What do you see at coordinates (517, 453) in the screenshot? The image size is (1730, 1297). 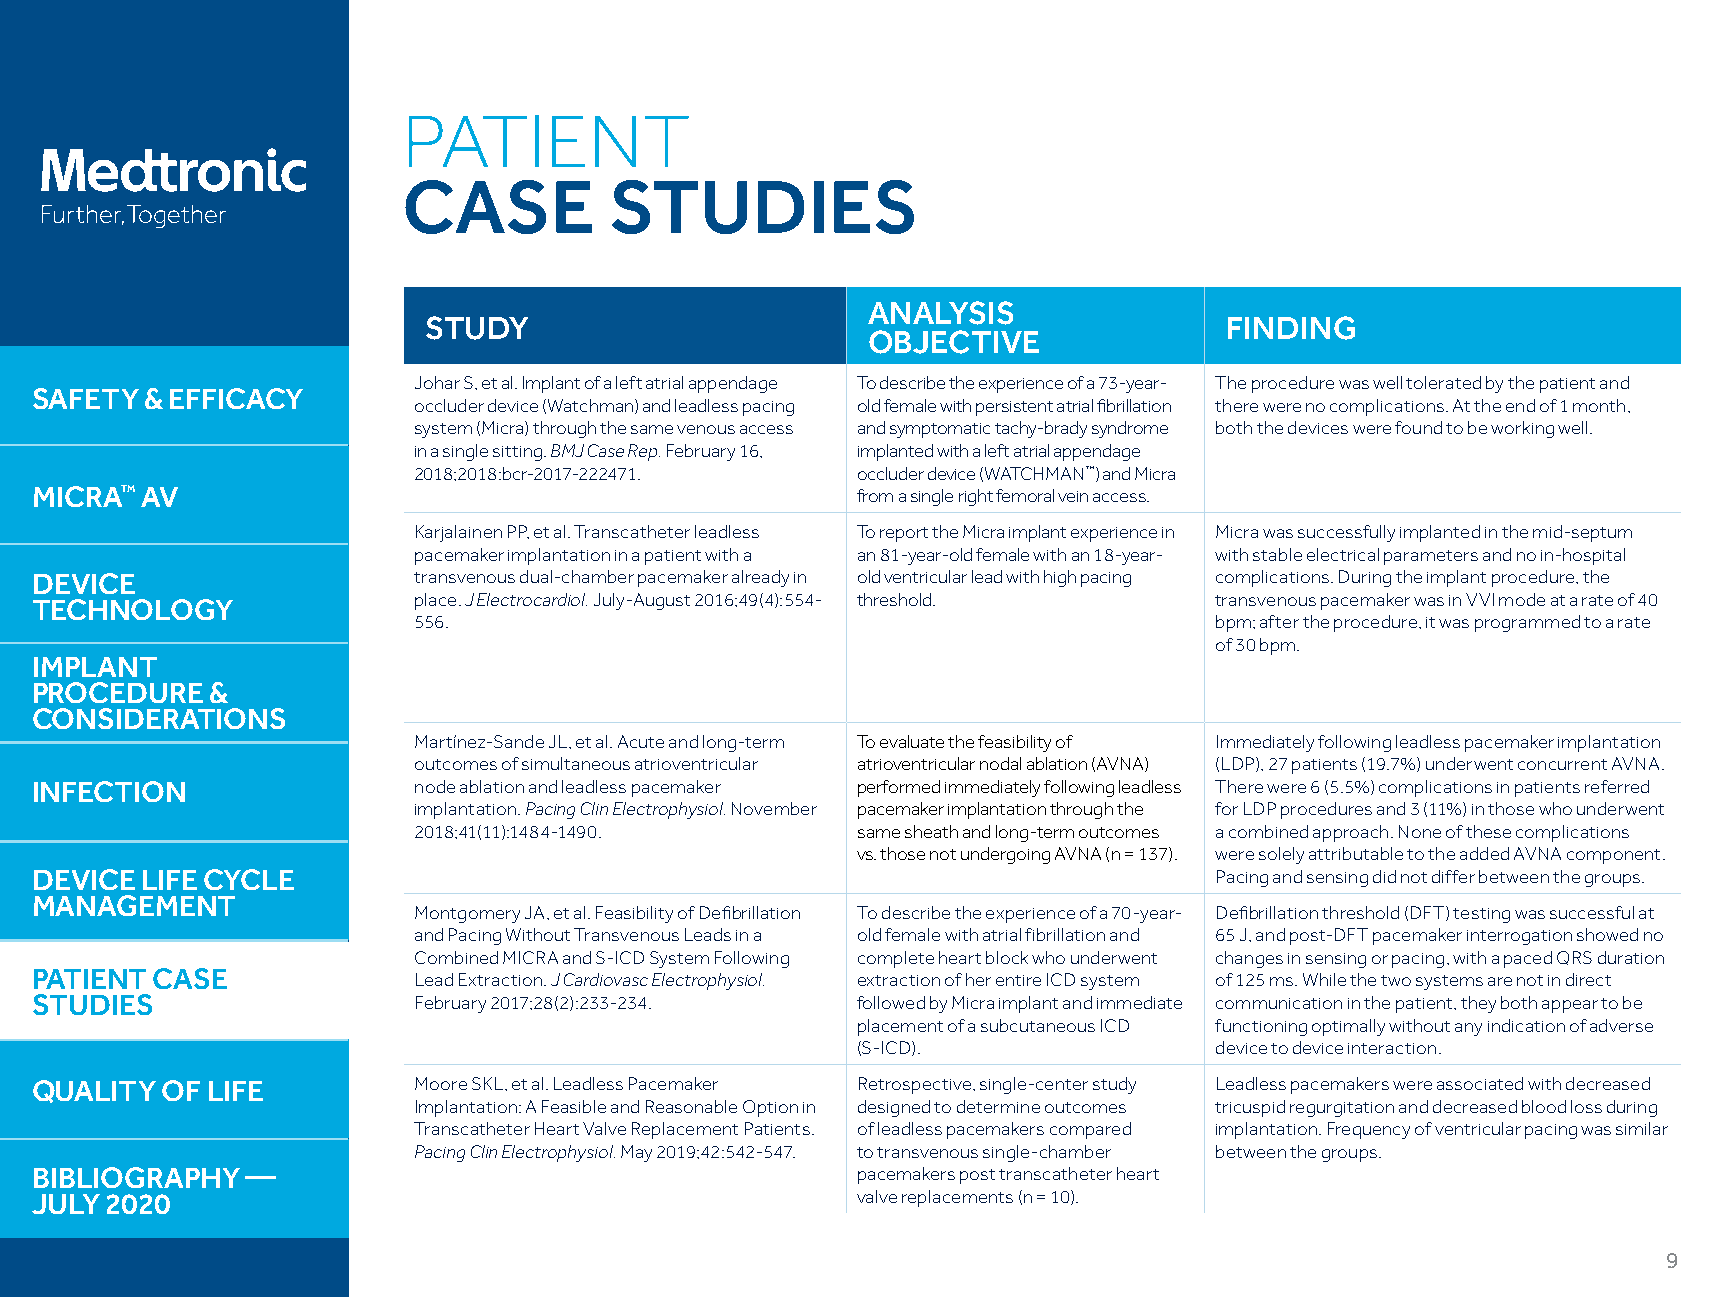 I see `sitting` at bounding box center [517, 453].
